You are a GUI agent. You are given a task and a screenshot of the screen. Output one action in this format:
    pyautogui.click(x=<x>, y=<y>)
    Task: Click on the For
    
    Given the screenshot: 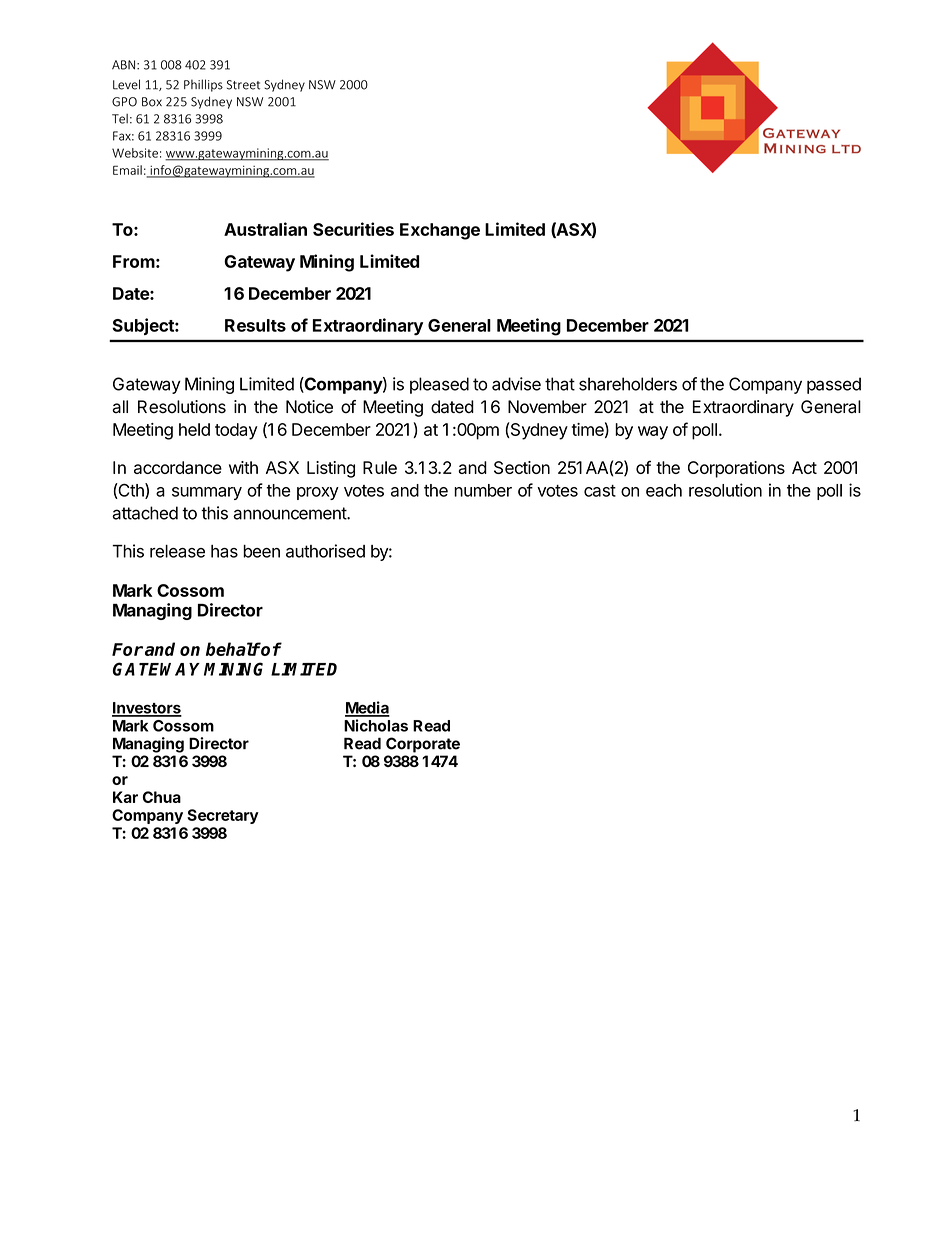 What is the action you would take?
    pyautogui.click(x=127, y=649)
